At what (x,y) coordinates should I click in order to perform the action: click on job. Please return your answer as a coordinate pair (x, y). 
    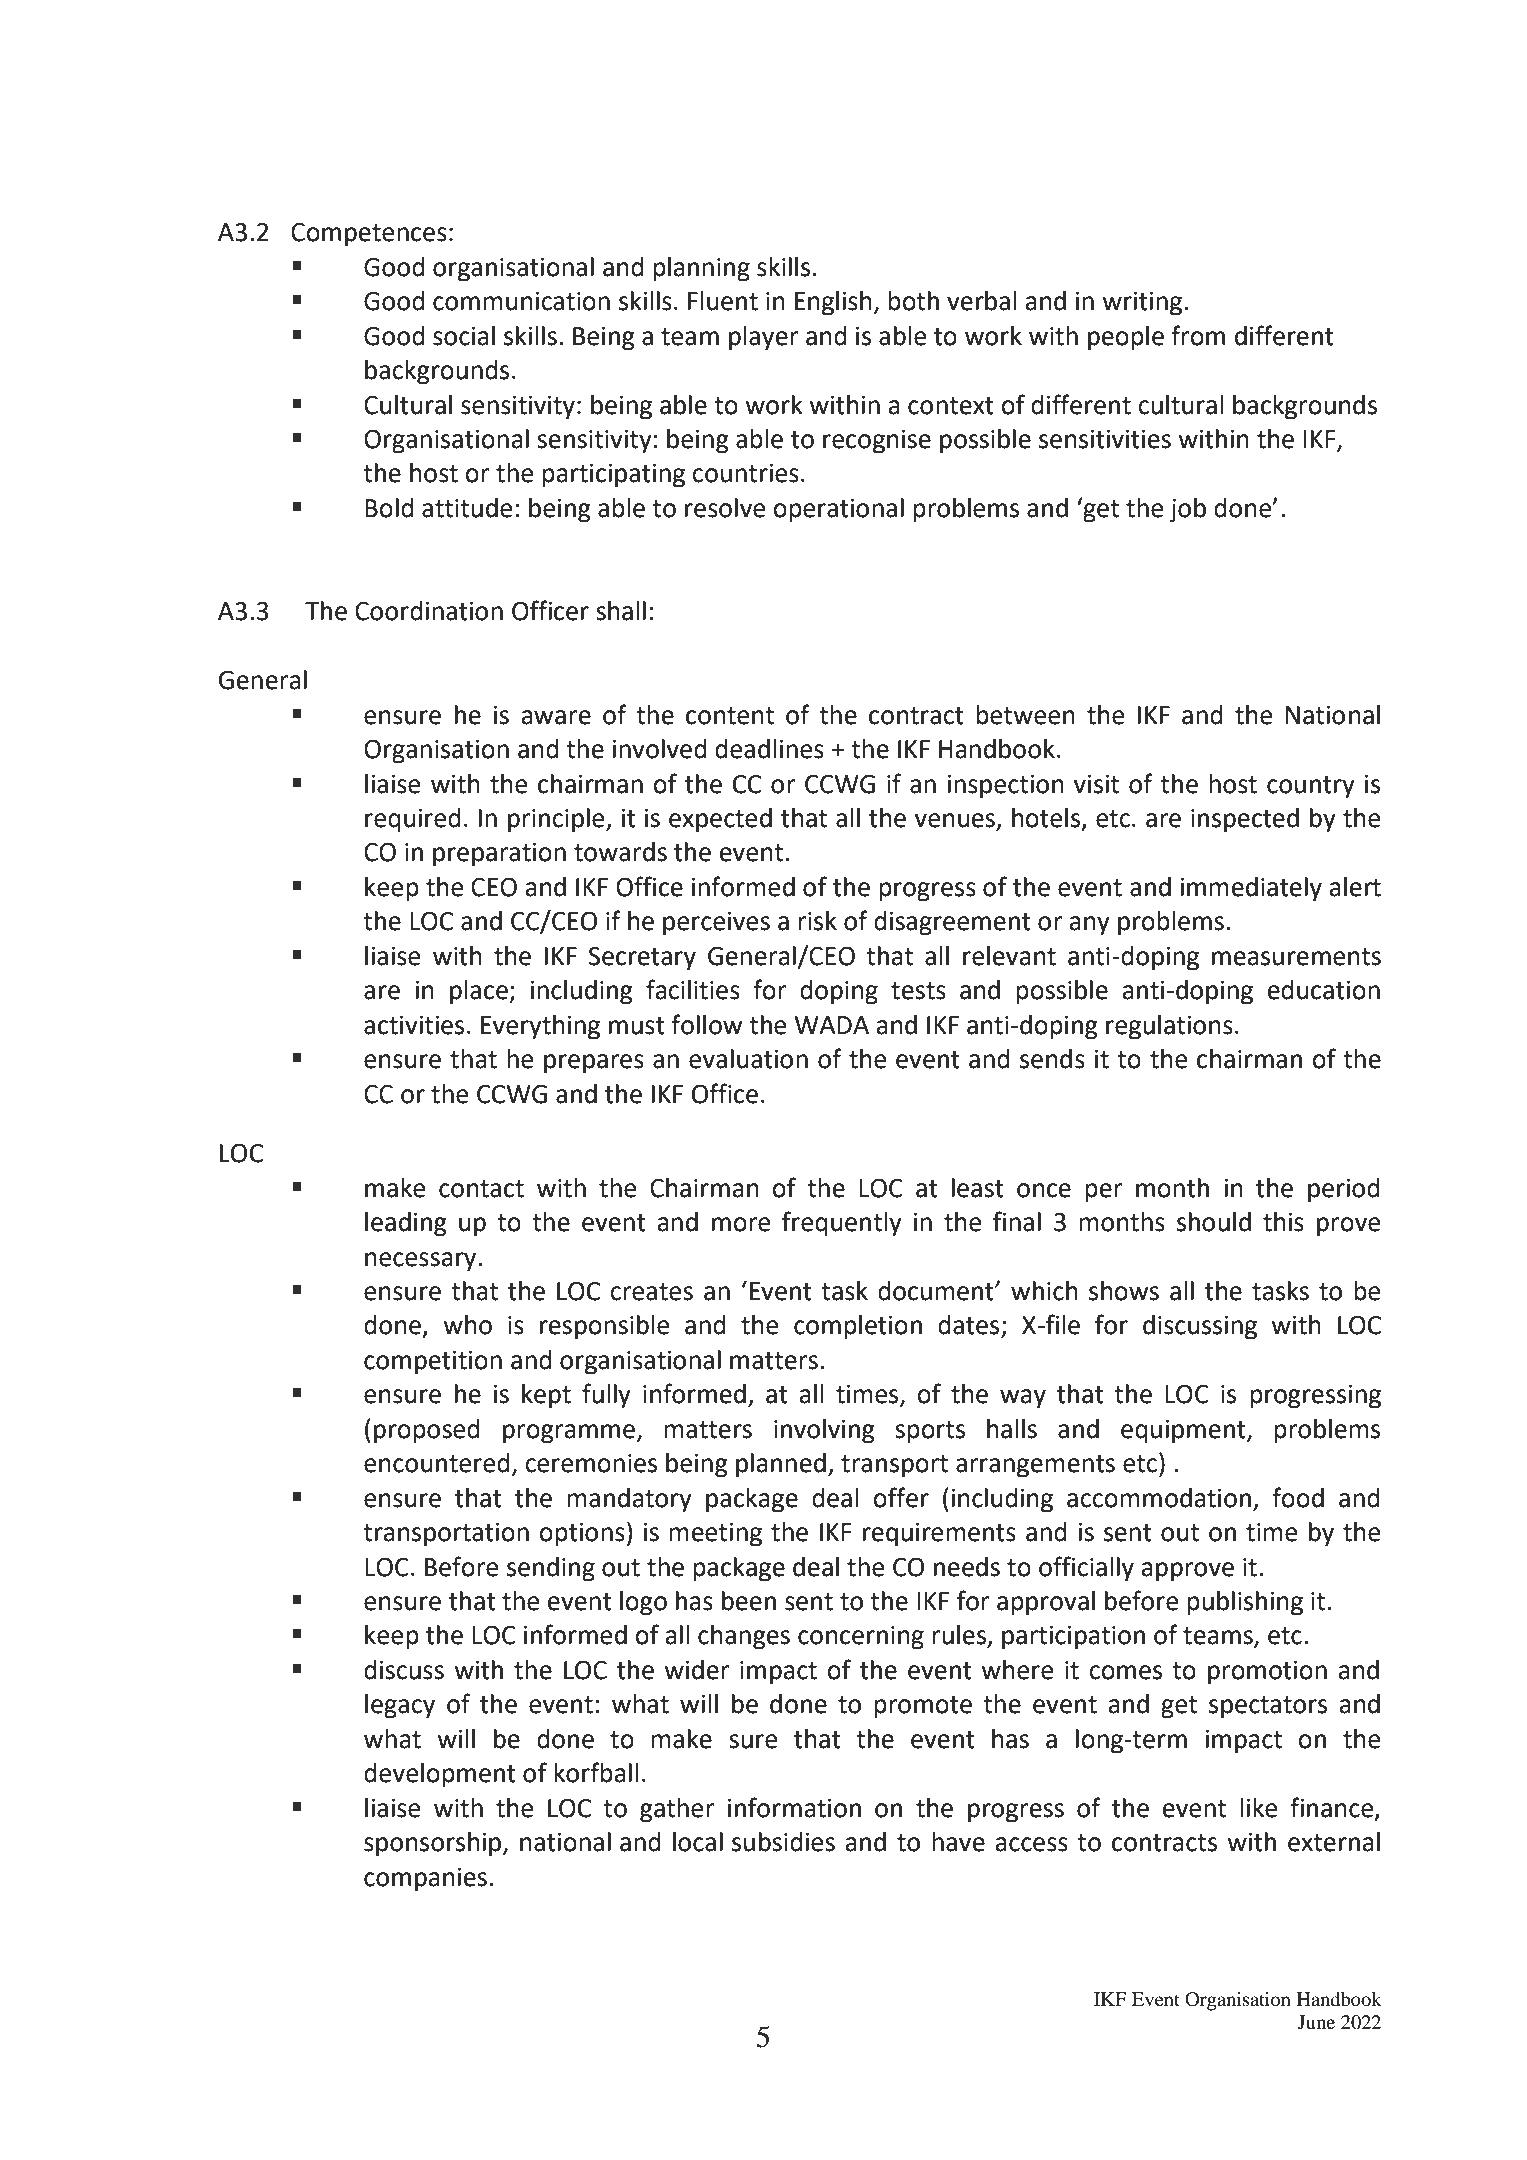
    Looking at the image, I should click on (1188, 510).
